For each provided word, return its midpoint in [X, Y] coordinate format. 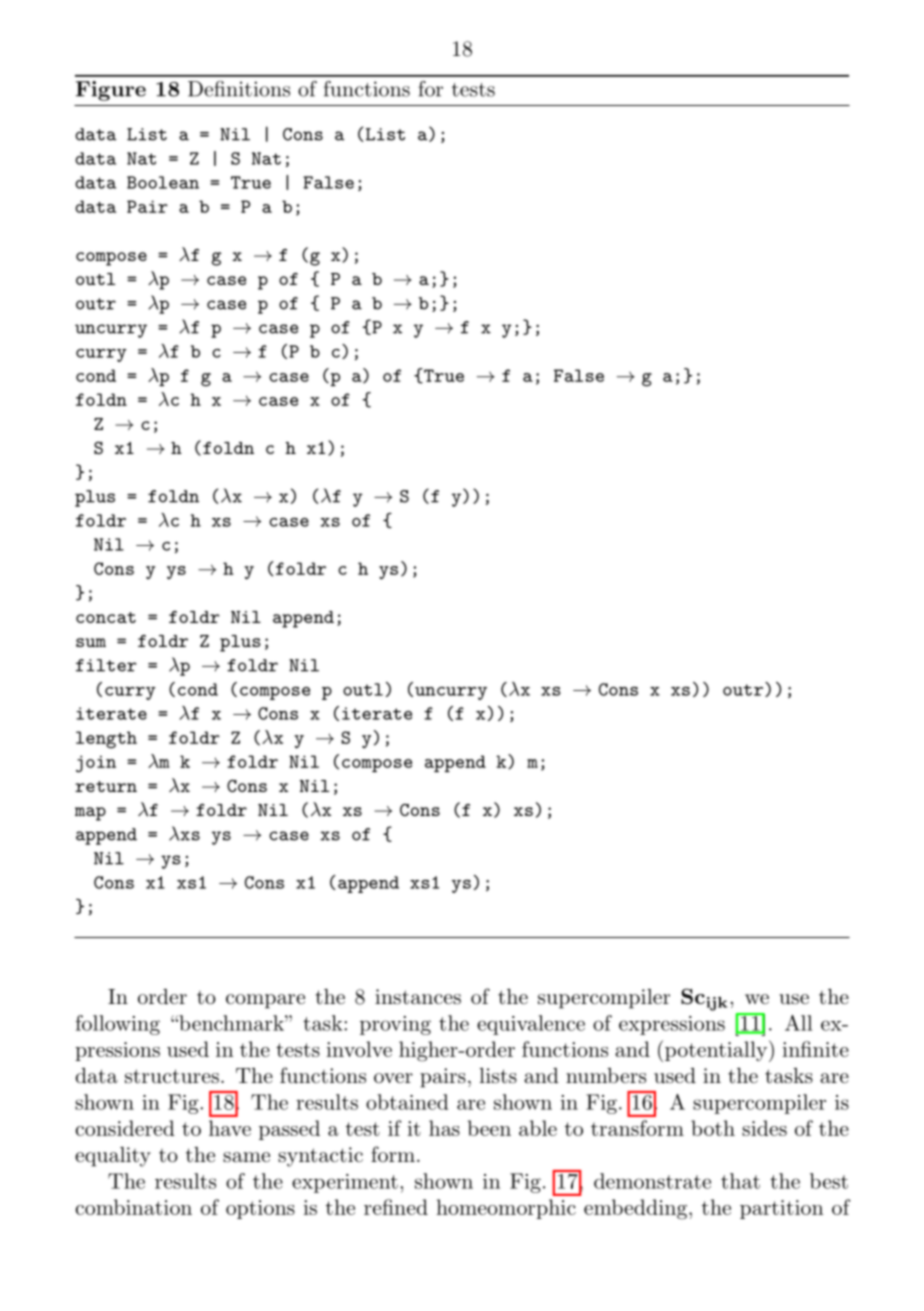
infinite [815, 1049]
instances [418, 997]
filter [106, 665]
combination [134, 1207]
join [96, 764]
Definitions [239, 89]
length [106, 740]
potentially [714, 1051]
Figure [111, 91]
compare [265, 1001]
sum [91, 642]
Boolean [163, 182]
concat [106, 617]
